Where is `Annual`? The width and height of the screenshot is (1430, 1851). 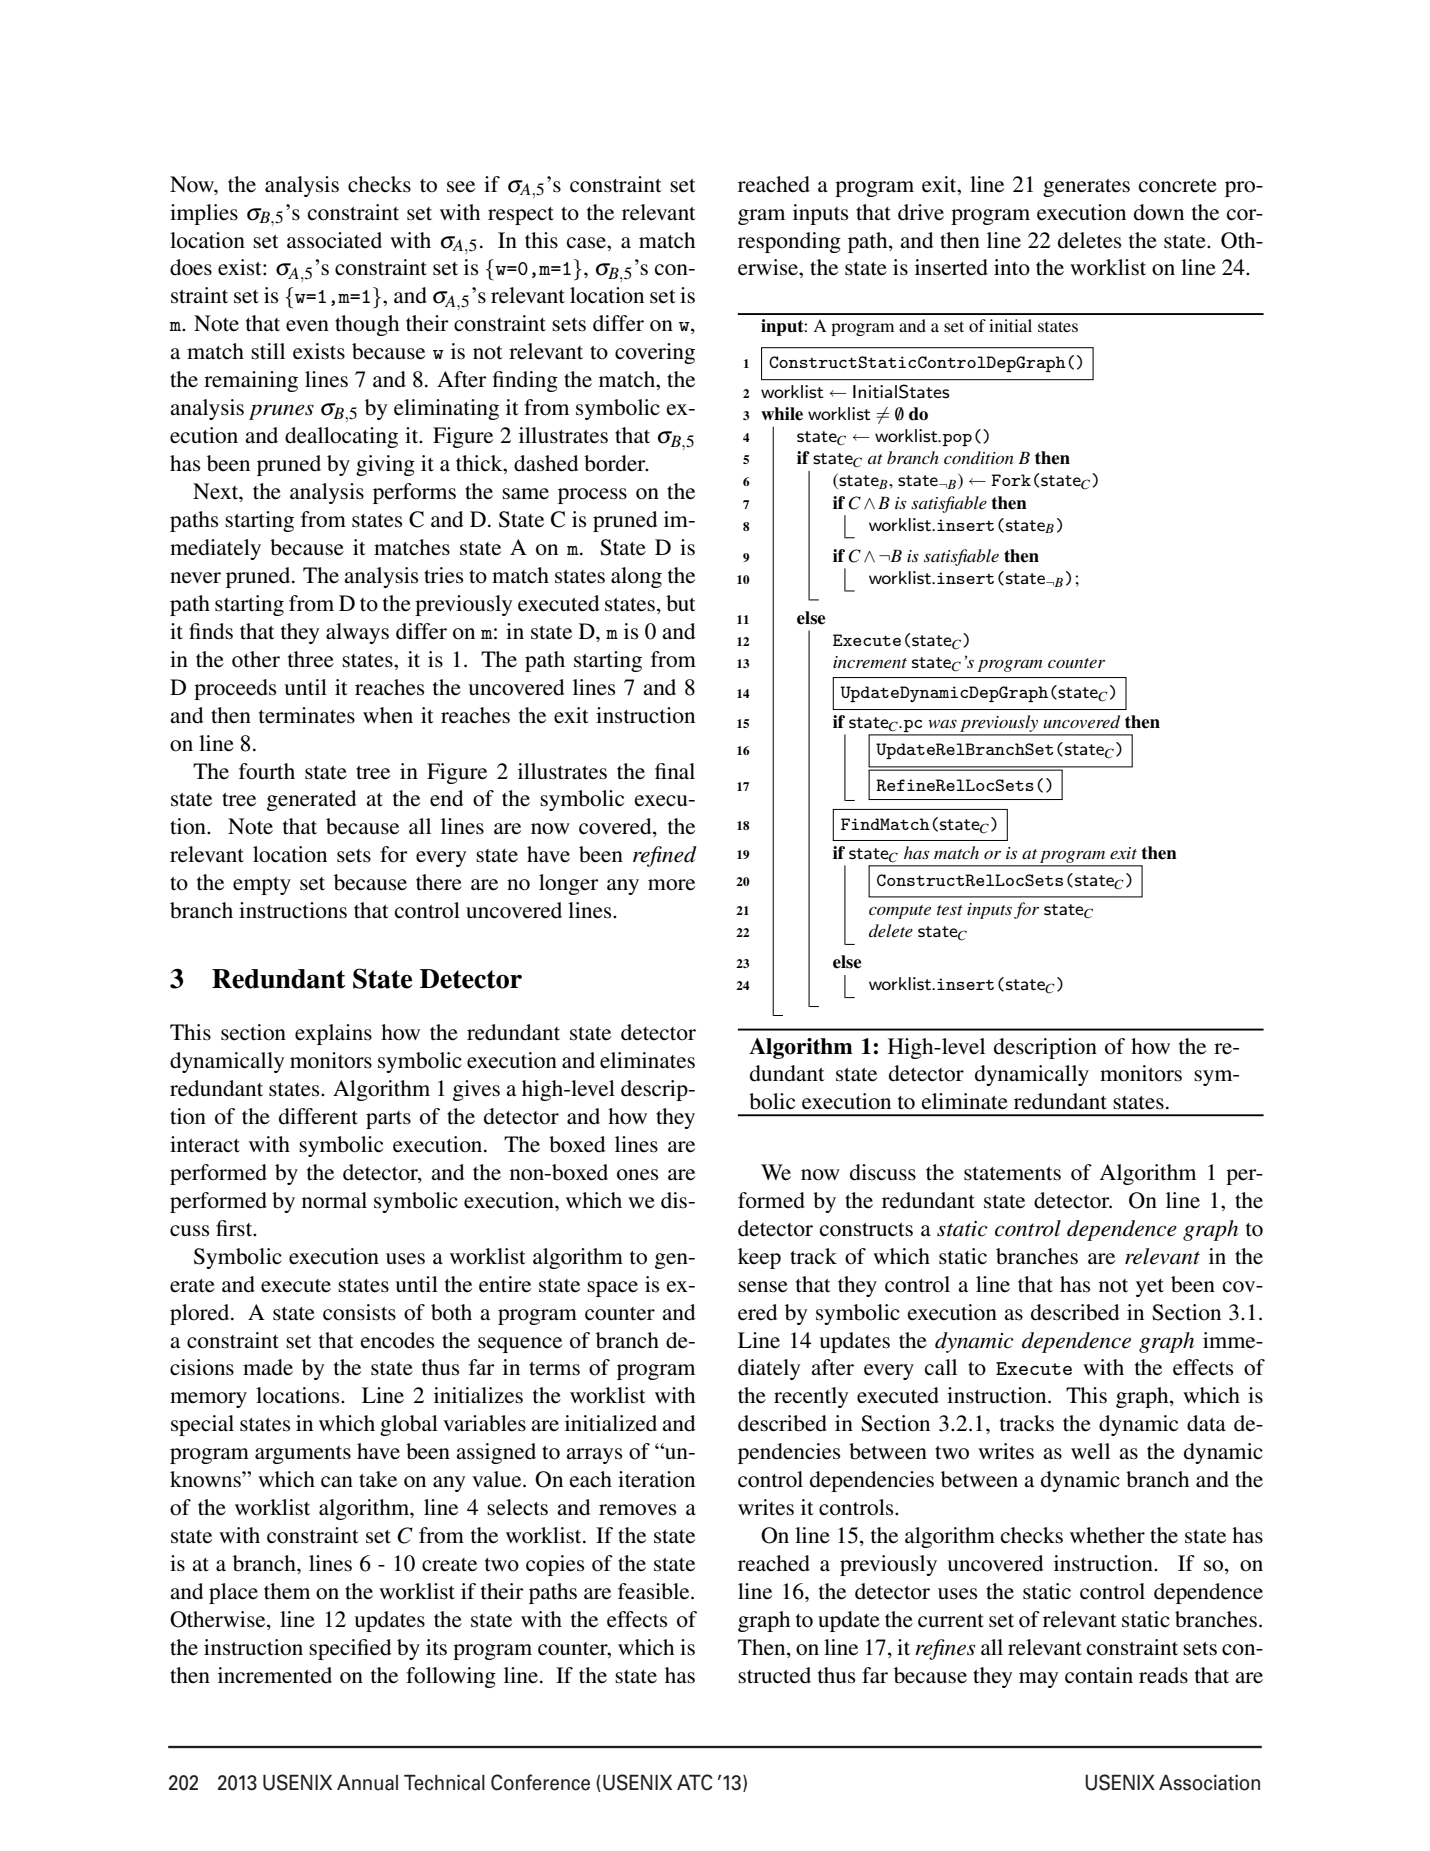 Annual is located at coordinates (367, 1783).
